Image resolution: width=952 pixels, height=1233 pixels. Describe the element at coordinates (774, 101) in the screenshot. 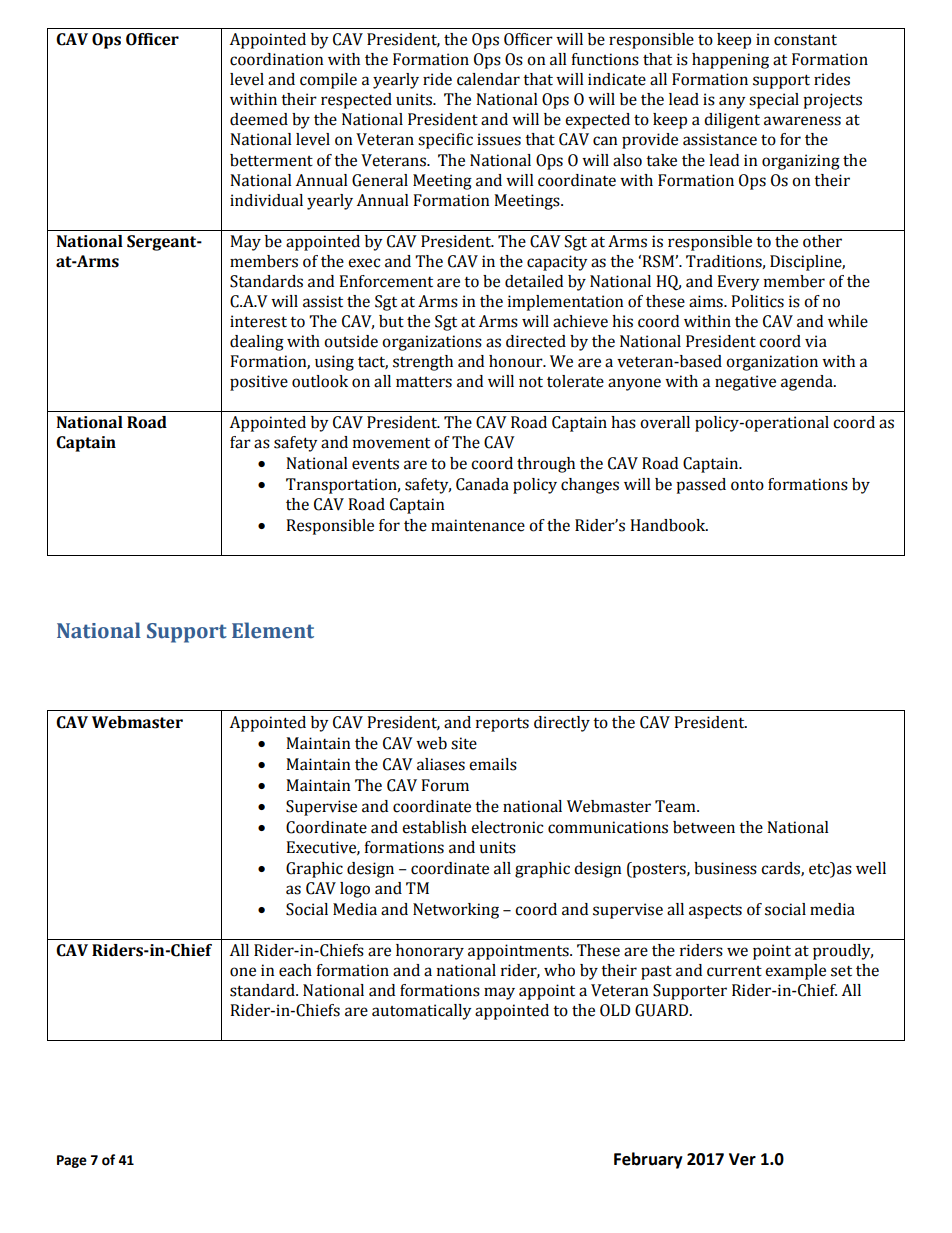

I see `special` at that location.
